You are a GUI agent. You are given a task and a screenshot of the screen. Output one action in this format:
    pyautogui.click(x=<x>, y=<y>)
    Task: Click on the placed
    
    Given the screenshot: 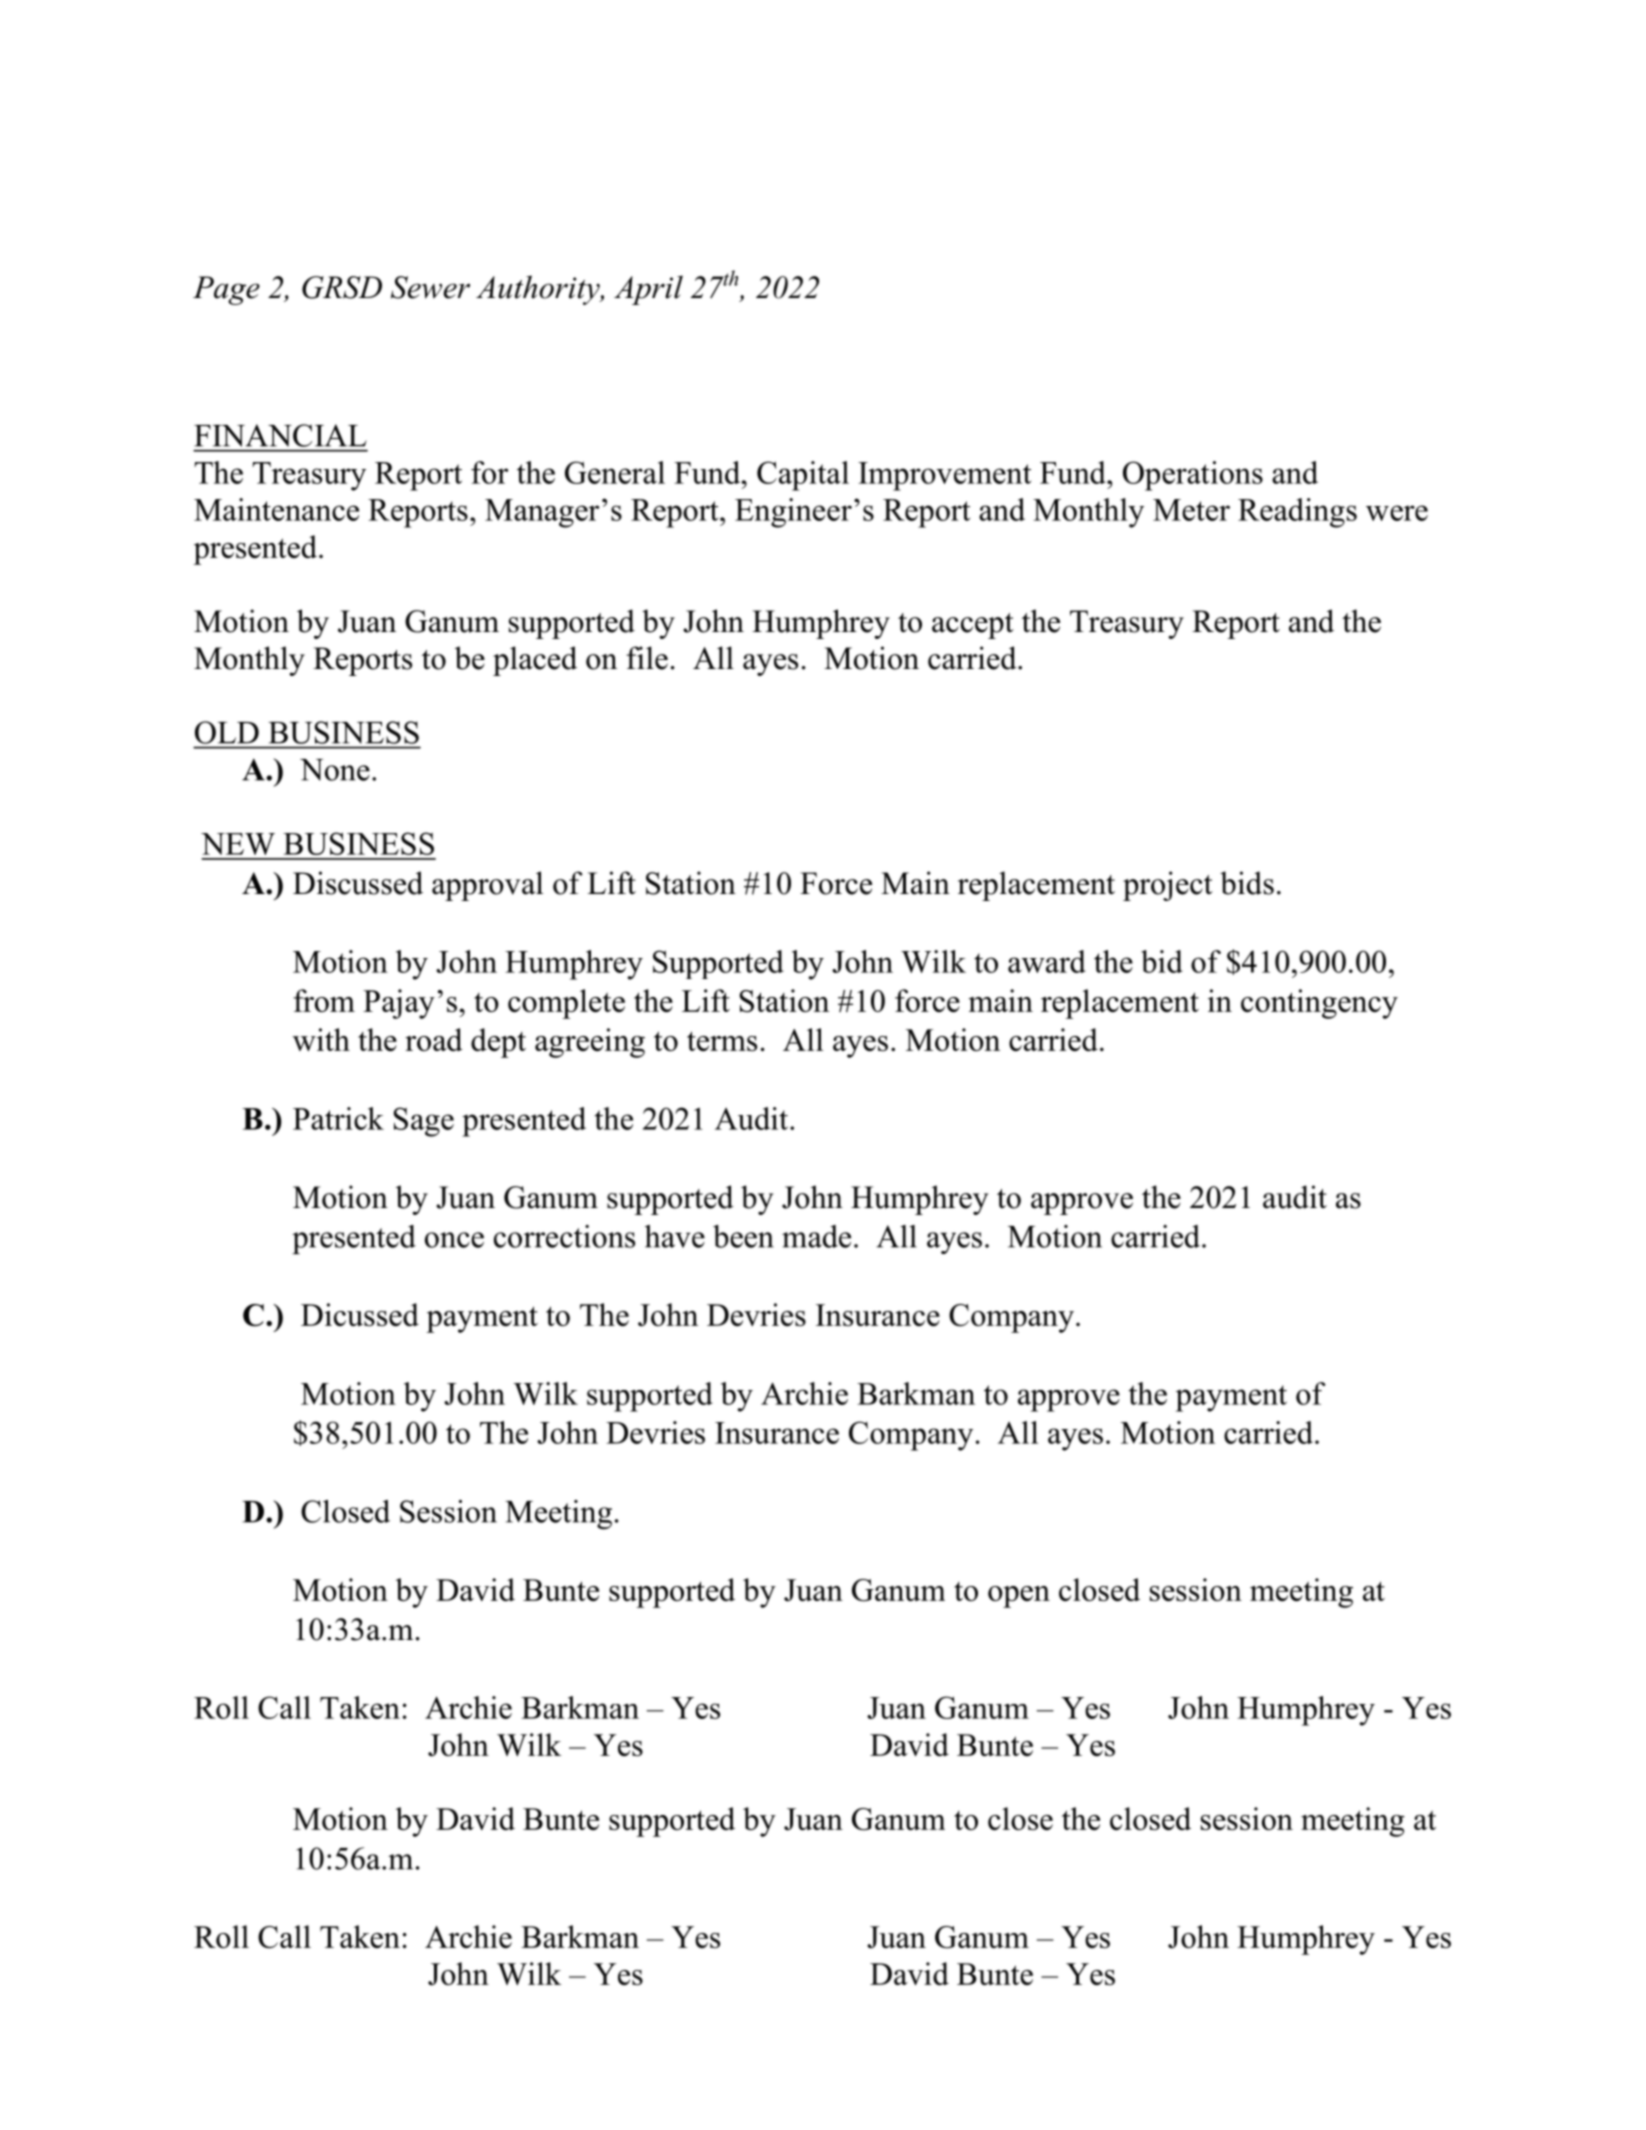 What is the action you would take?
    pyautogui.click(x=535, y=661)
